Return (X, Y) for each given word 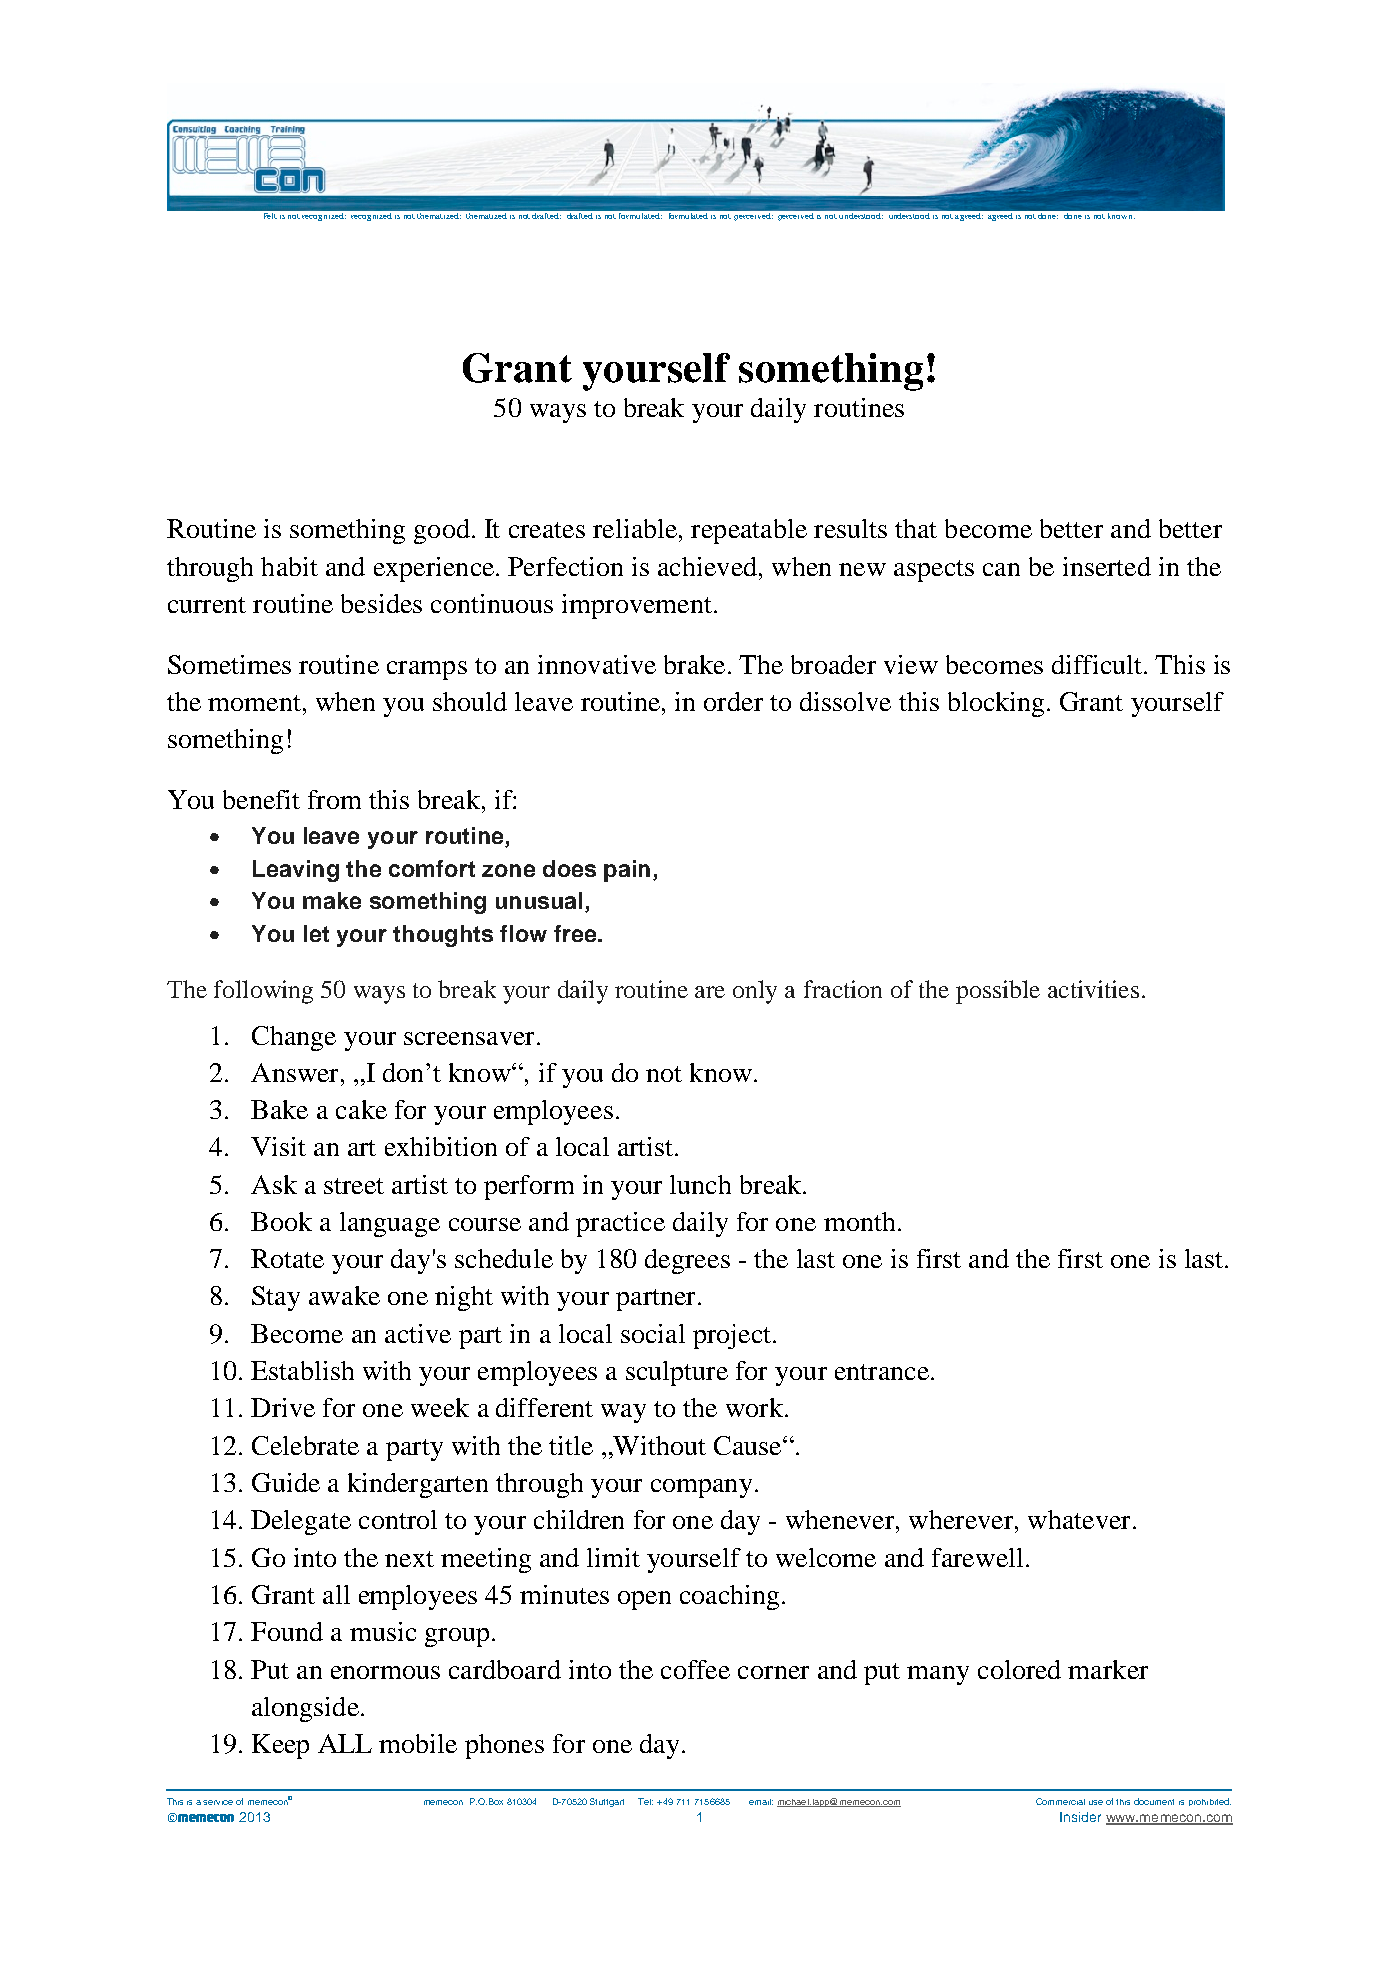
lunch (700, 1184)
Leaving (296, 871)
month (859, 1221)
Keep (280, 1746)
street (354, 1186)
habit (289, 566)
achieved (707, 566)
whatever (1079, 1519)
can (1001, 569)
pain (627, 871)
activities (1093, 989)
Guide (286, 1482)
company (701, 1488)
